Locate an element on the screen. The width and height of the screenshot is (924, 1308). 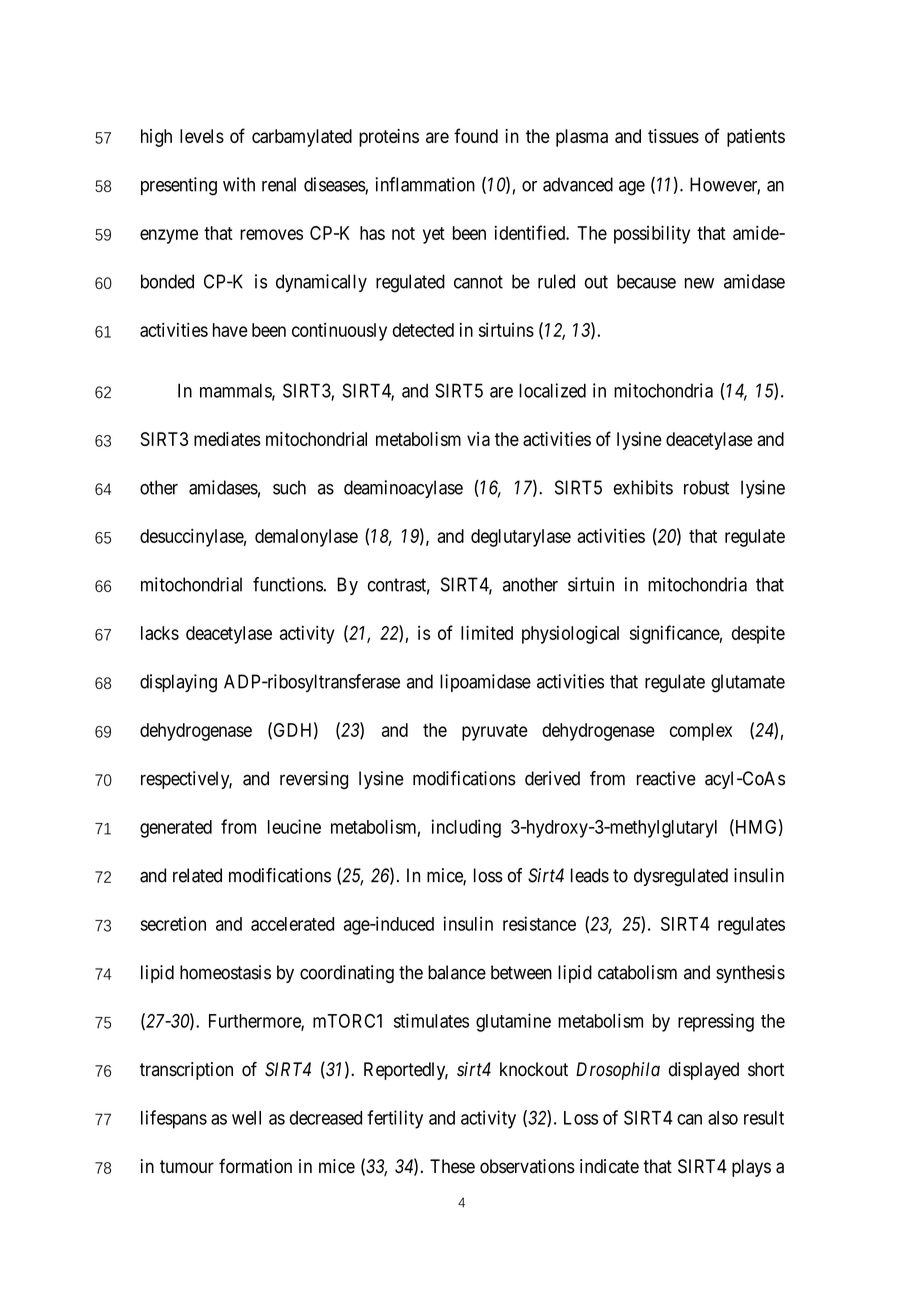
glutamate is located at coordinates (748, 683).
